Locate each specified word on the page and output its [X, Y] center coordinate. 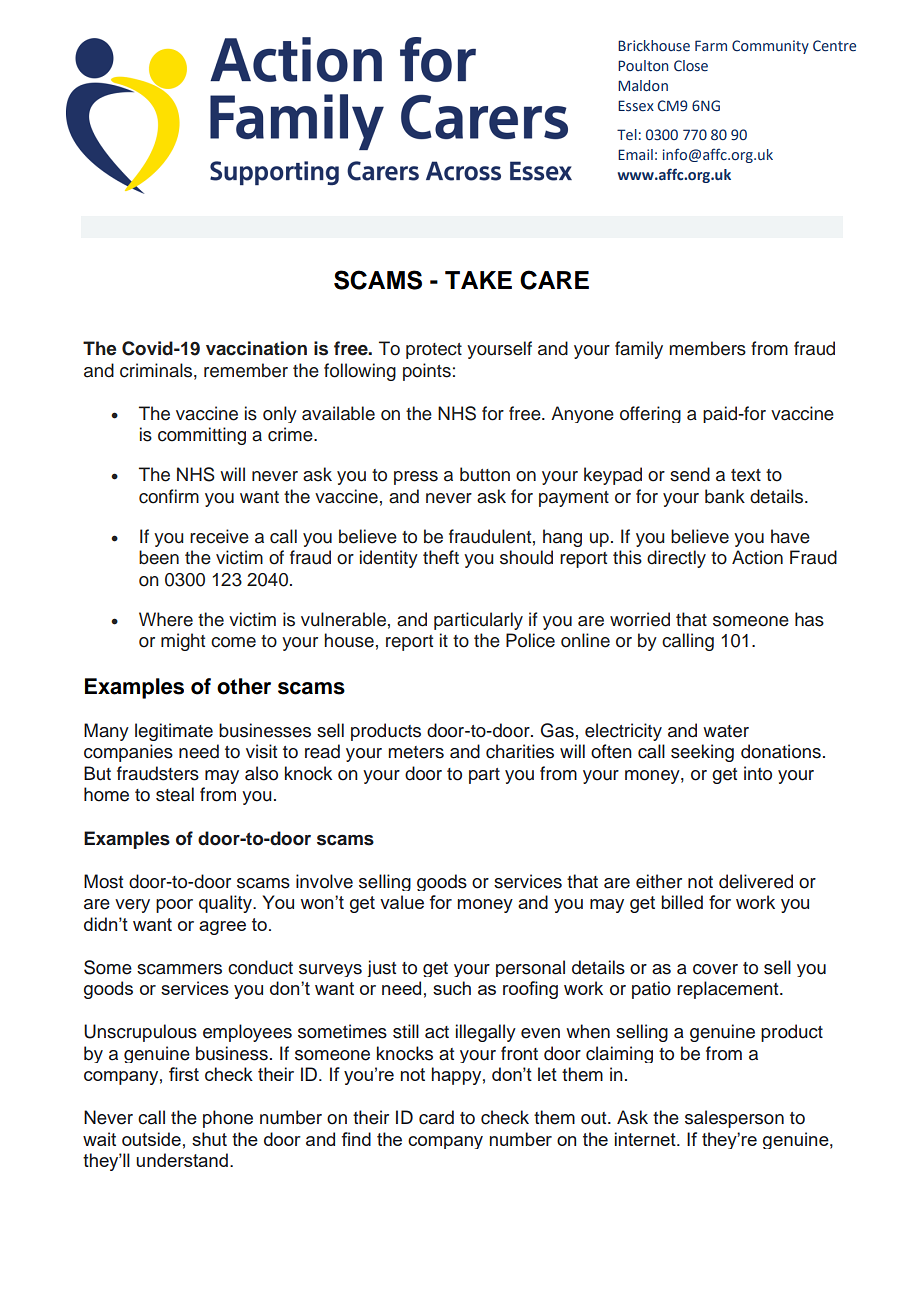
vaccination [256, 348]
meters [416, 752]
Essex [636, 106]
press [416, 478]
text [746, 475]
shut [209, 1139]
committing [202, 436]
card [436, 1117]
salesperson [734, 1119]
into [758, 773]
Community [770, 47]
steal [175, 794]
